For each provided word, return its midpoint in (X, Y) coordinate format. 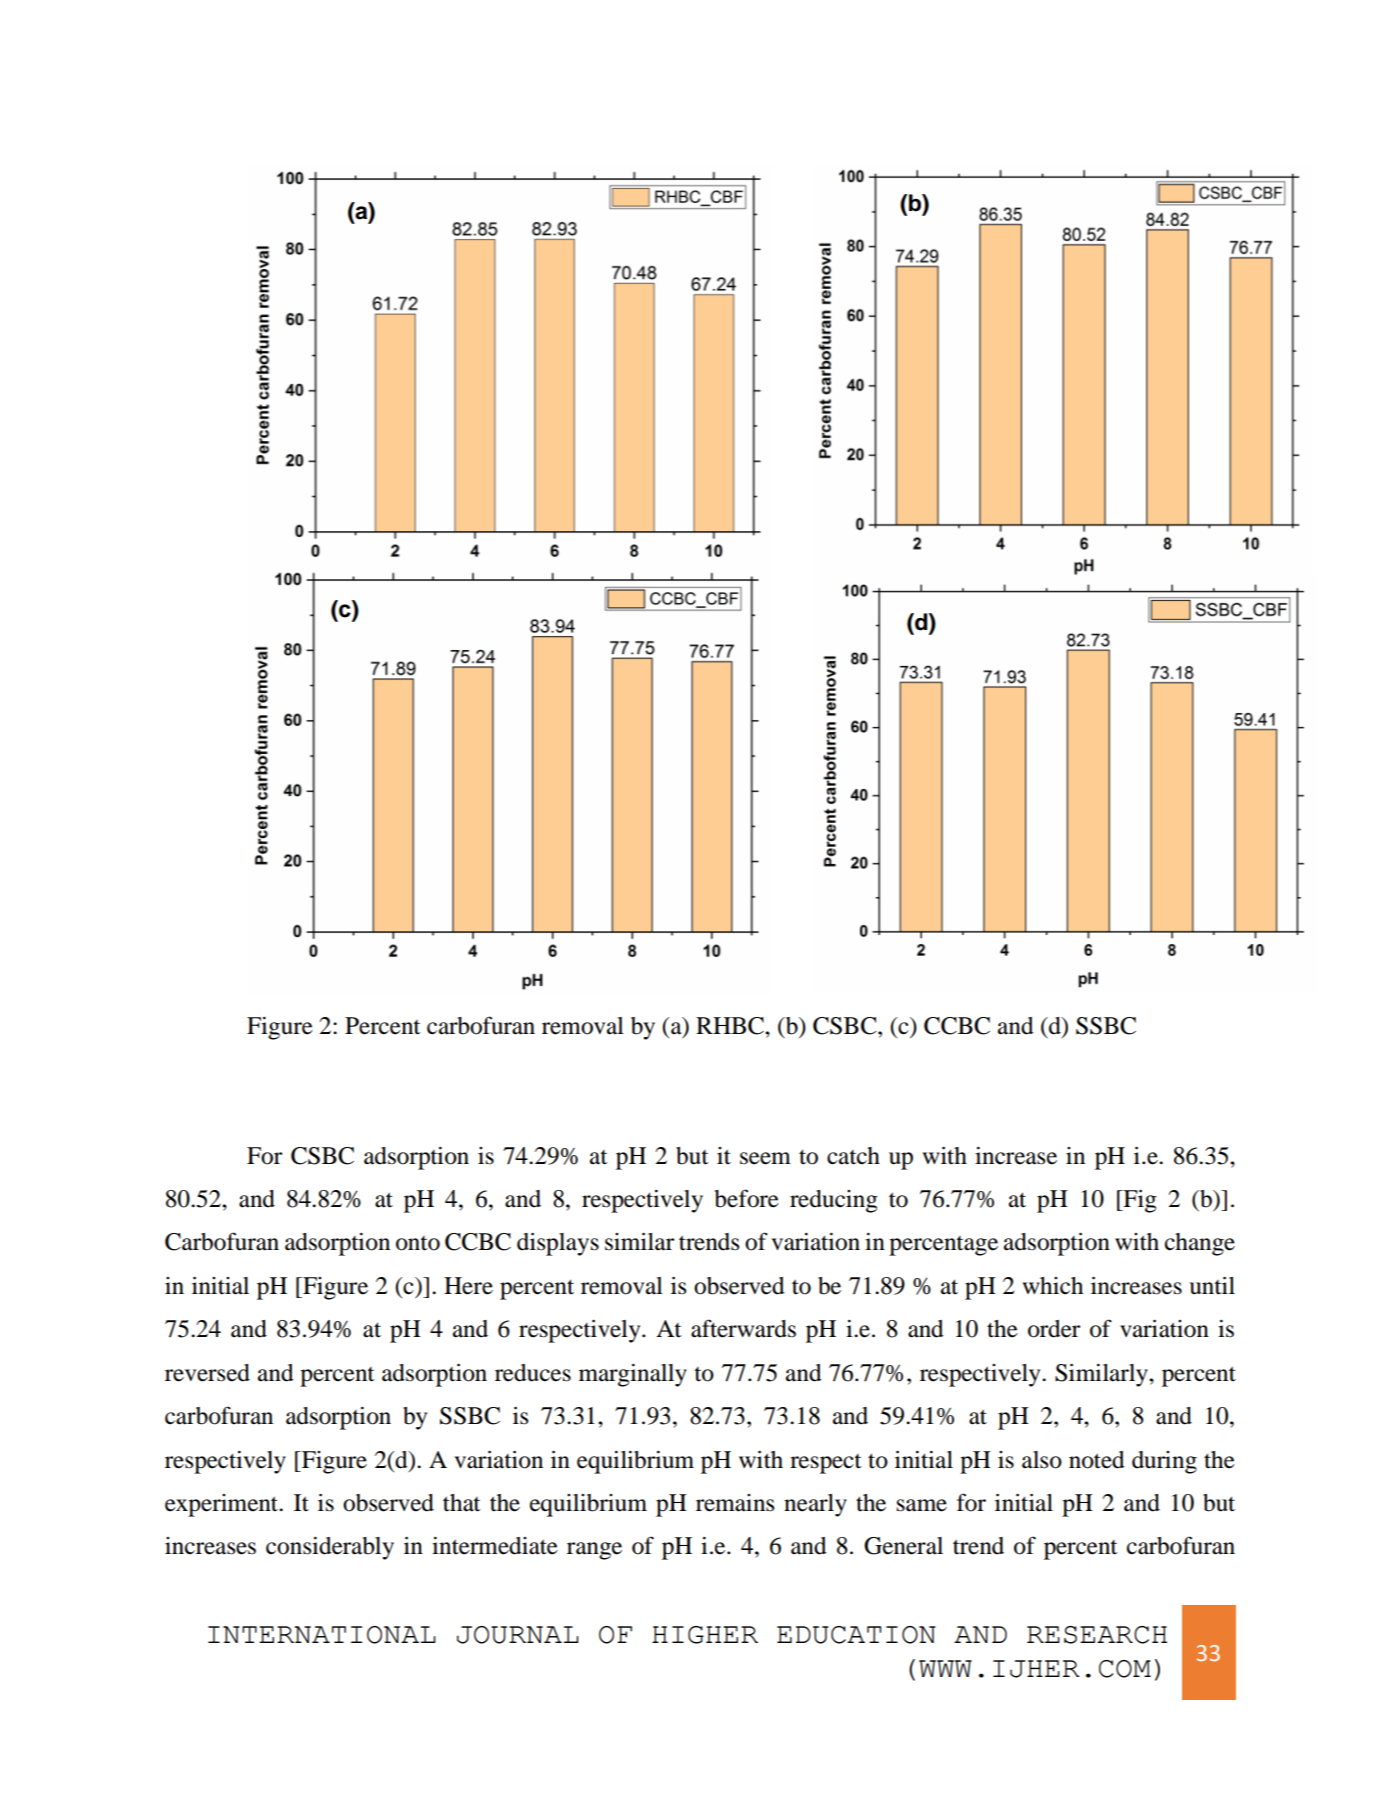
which (1052, 1286)
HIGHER (705, 1635)
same (922, 1505)
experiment (222, 1505)
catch (853, 1156)
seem (765, 1158)
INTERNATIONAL (322, 1635)
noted (1097, 1460)
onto (418, 1243)
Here (468, 1286)
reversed (207, 1373)
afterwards (743, 1328)
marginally (633, 1375)
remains (735, 1503)
